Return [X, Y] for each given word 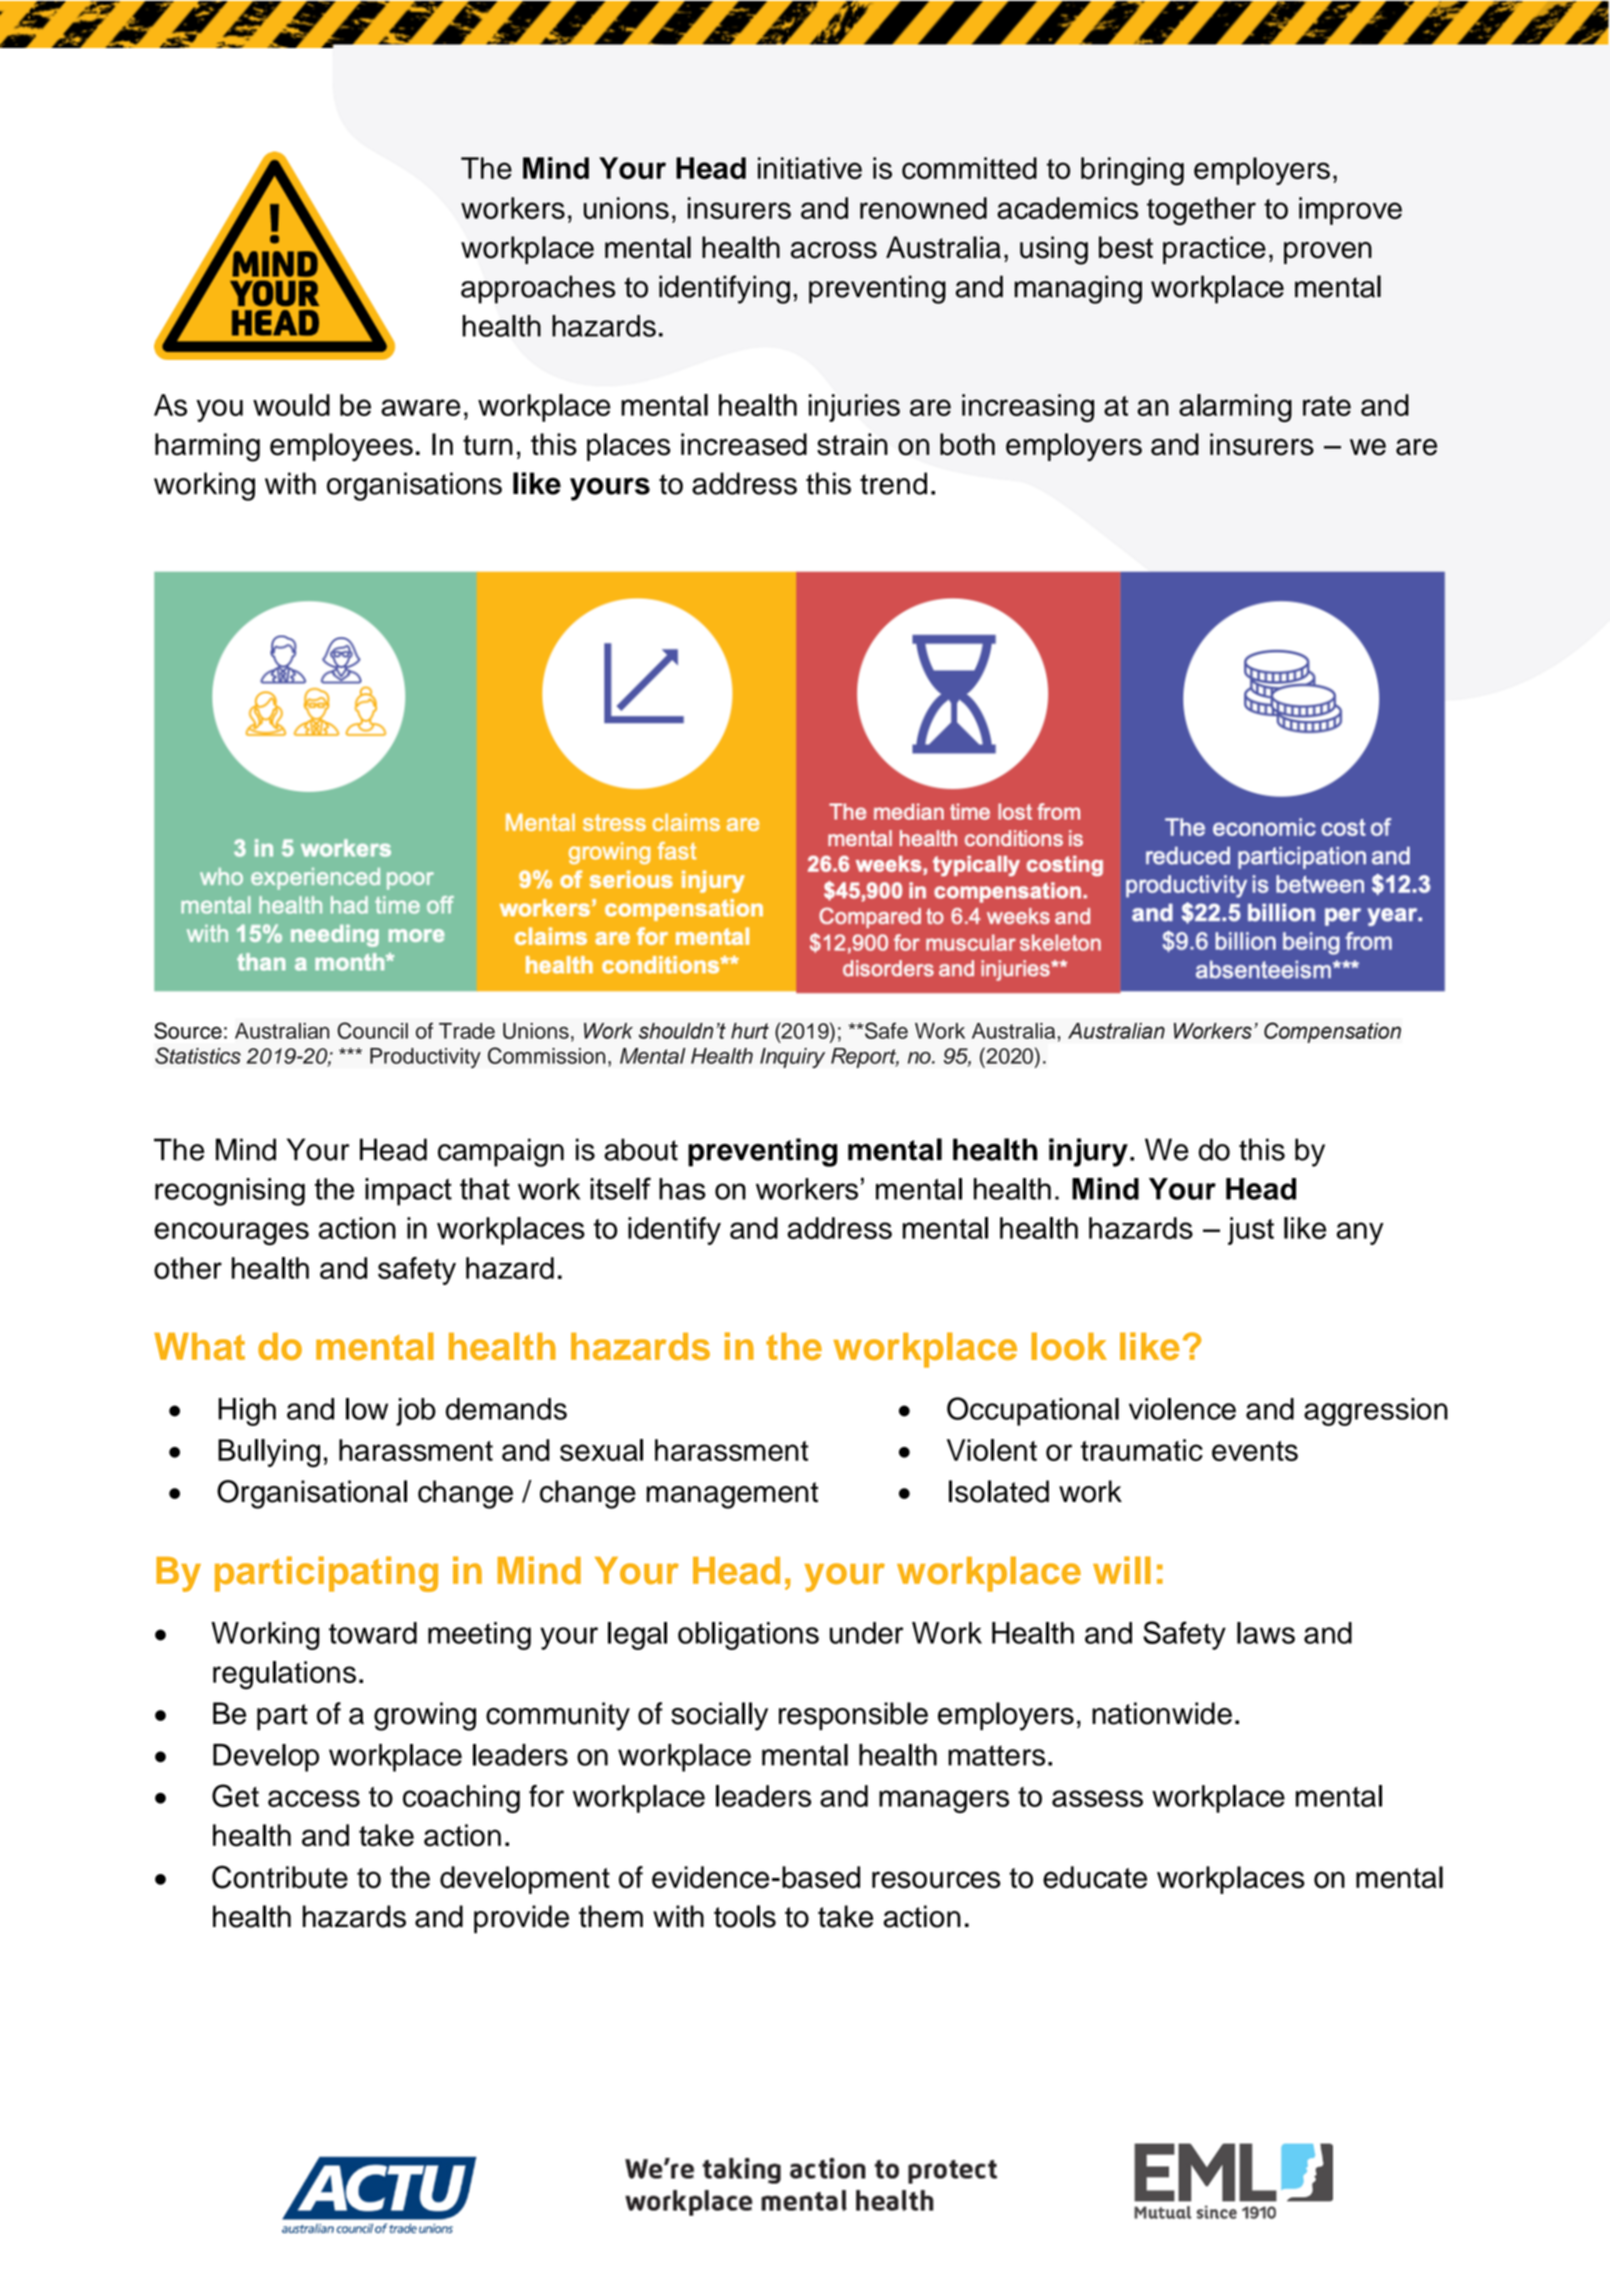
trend [893, 483]
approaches [538, 289]
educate [1095, 1877]
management [732, 1495]
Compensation [1332, 1032]
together [1201, 211]
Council [372, 1030]
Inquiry [792, 1058]
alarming [1235, 408]
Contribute [280, 1877]
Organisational [312, 1494]
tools [745, 1916]
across [834, 250]
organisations [414, 486]
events [1255, 1451]
